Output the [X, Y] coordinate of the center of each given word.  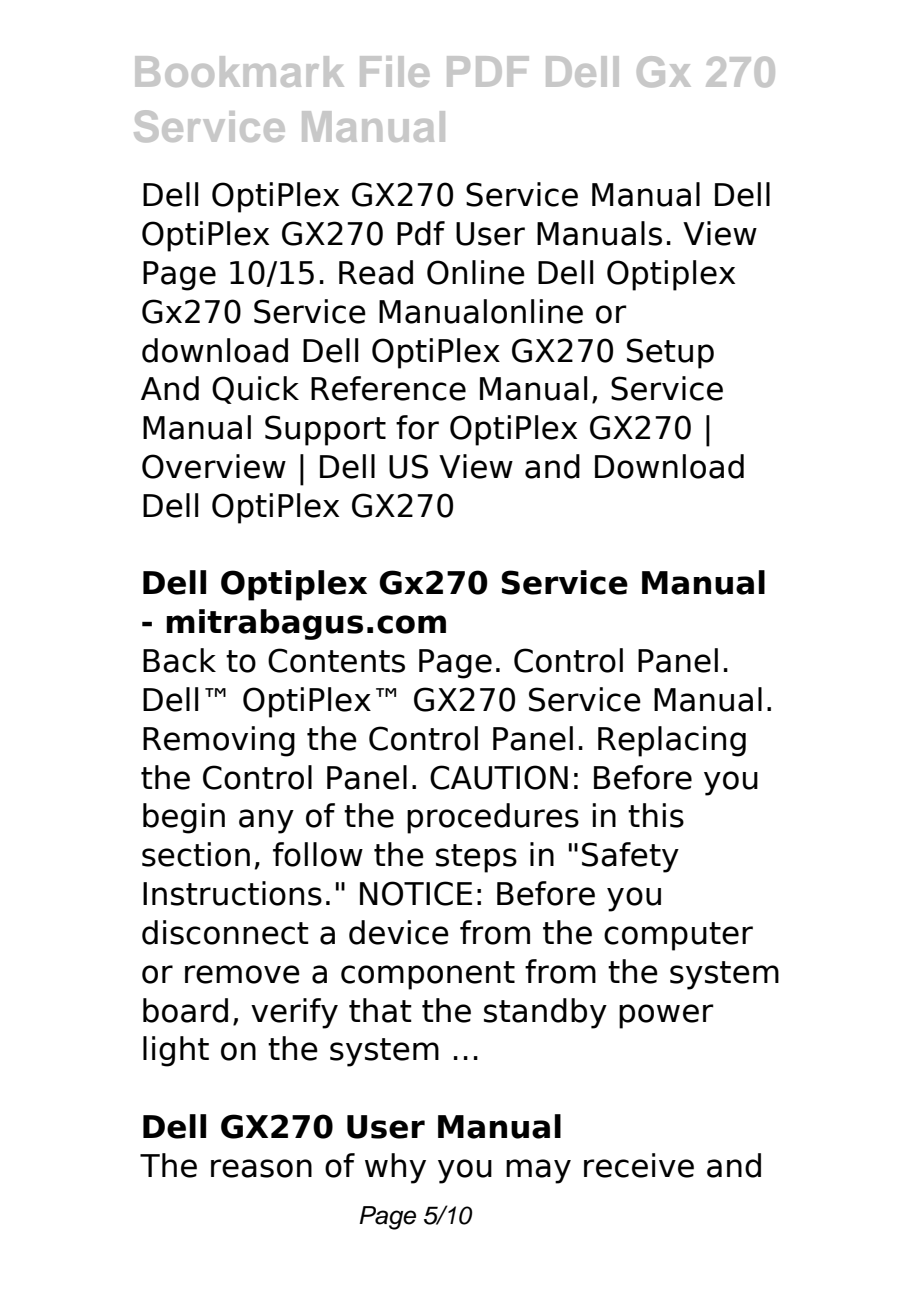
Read [376, 272]
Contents [336, 660]
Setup [670, 353]
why [395, 1168]
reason [261, 1168]
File [394, 71]
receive [639, 1165]
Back [179, 660]
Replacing [672, 741]
